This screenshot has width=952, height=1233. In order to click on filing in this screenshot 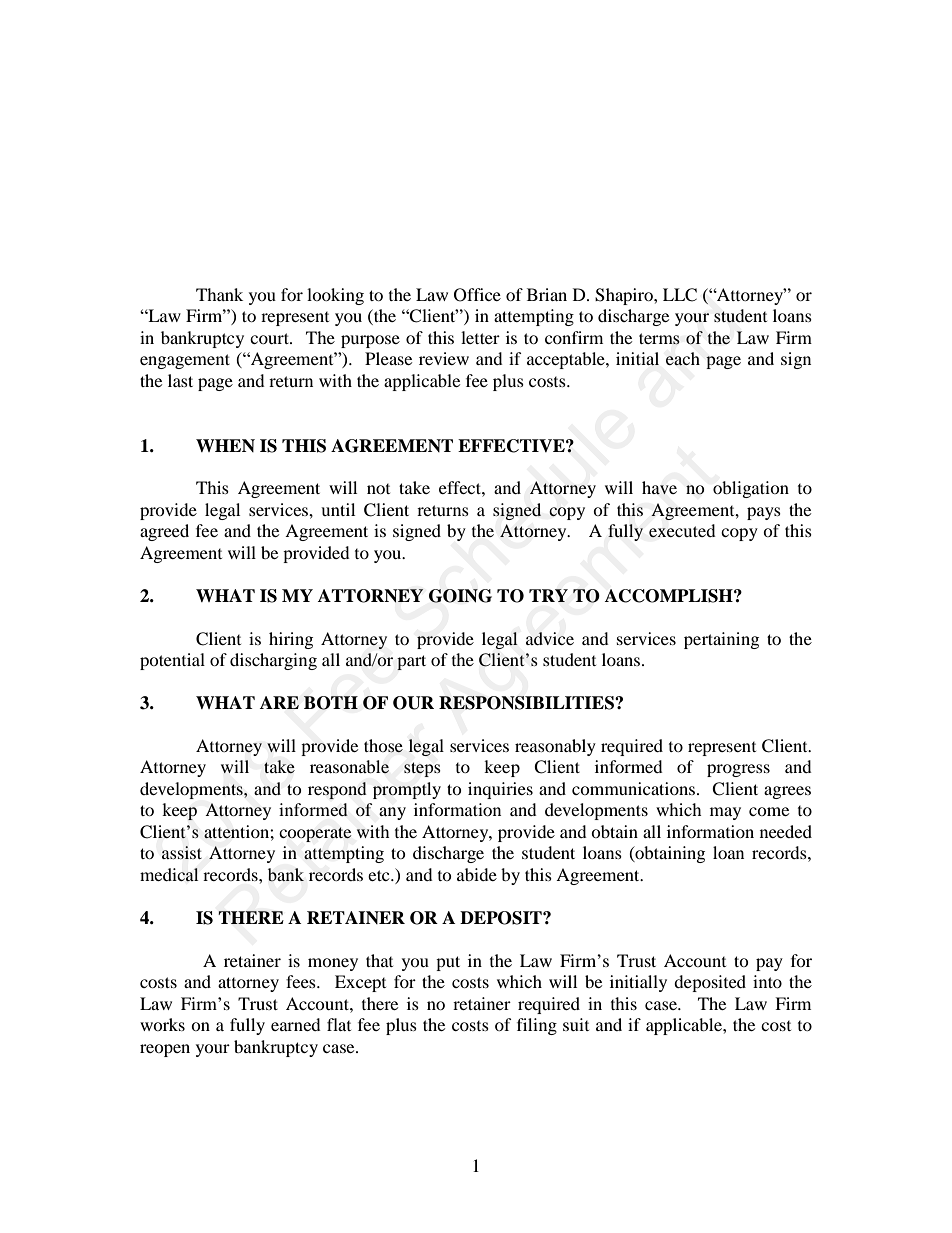, I will do `click(537, 1026)`.
